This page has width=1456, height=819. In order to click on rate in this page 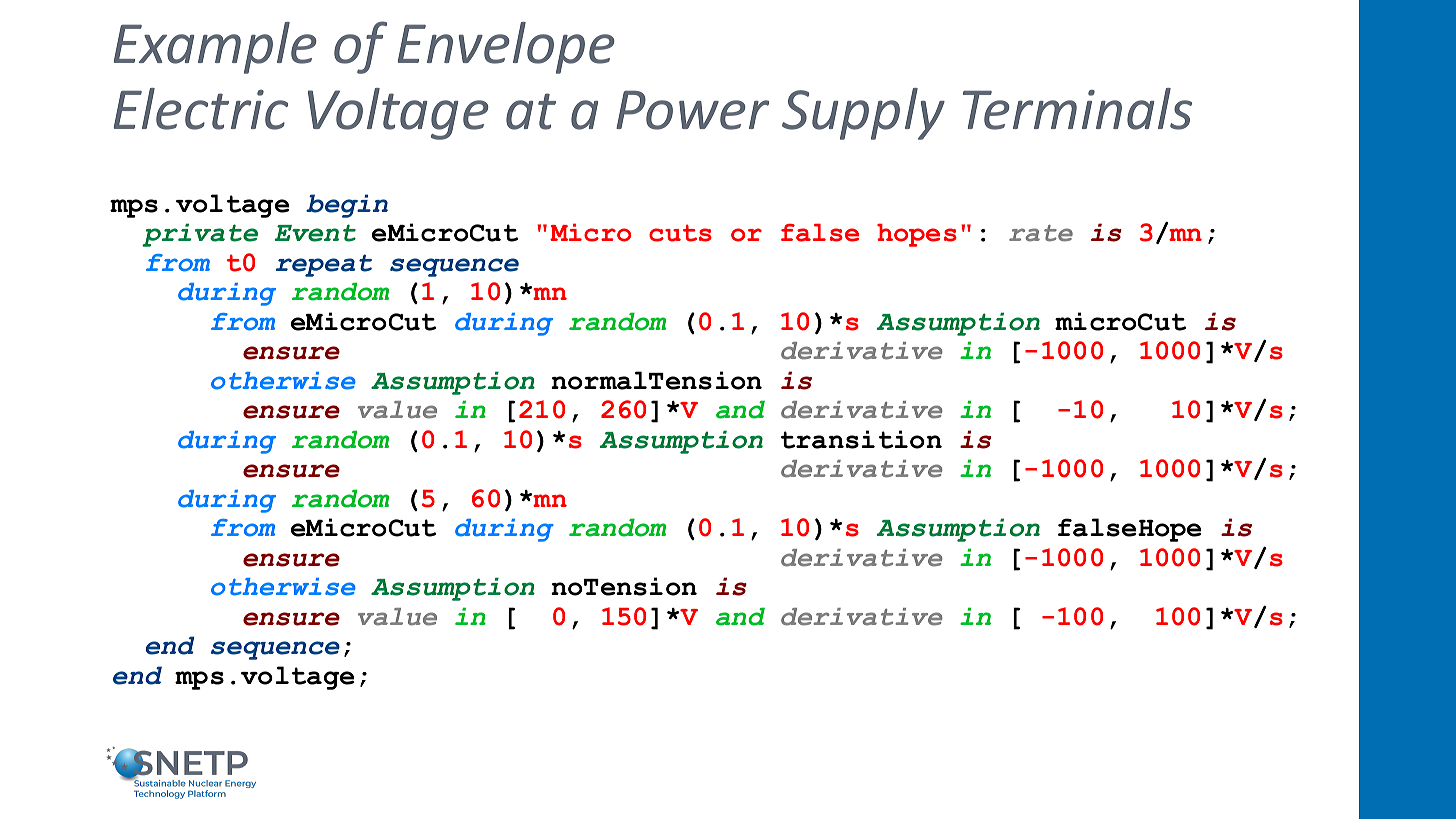, I will do `click(1041, 233)`.
